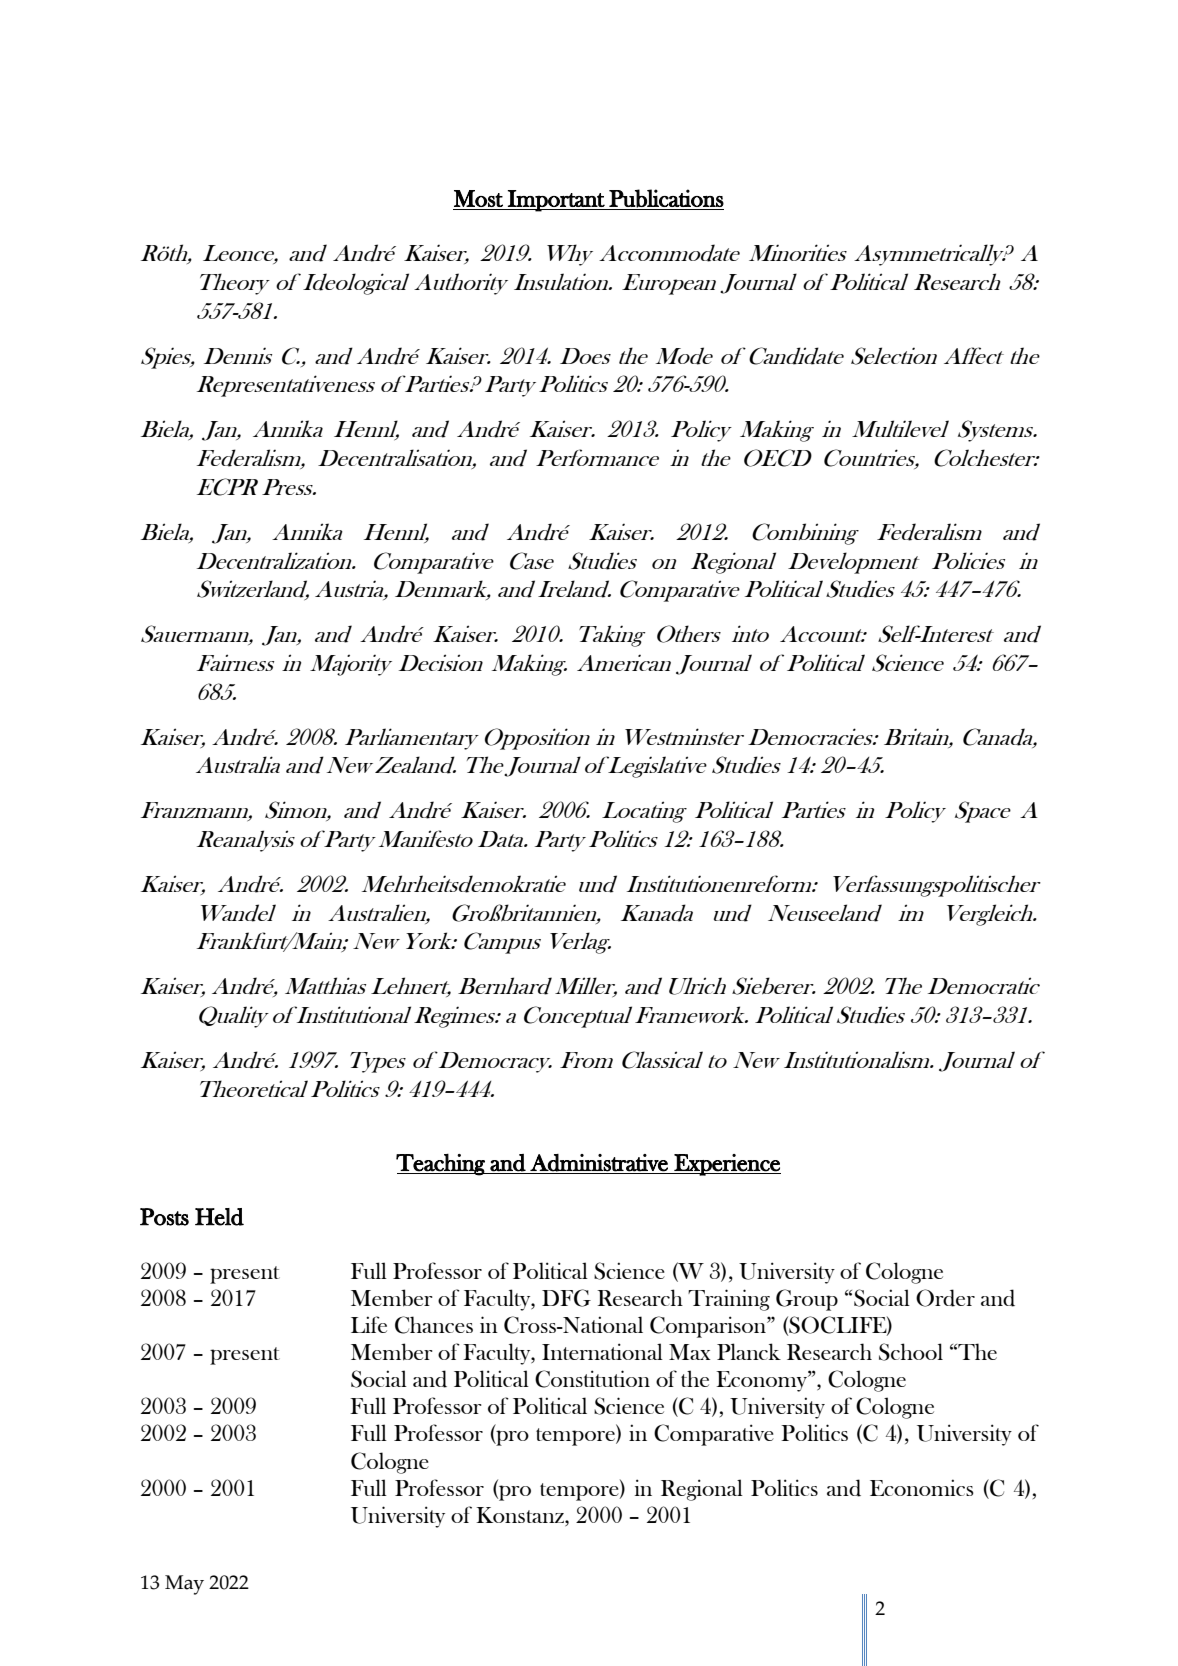 This screenshot has height=1666, width=1178. I want to click on Publications, so click(666, 198).
